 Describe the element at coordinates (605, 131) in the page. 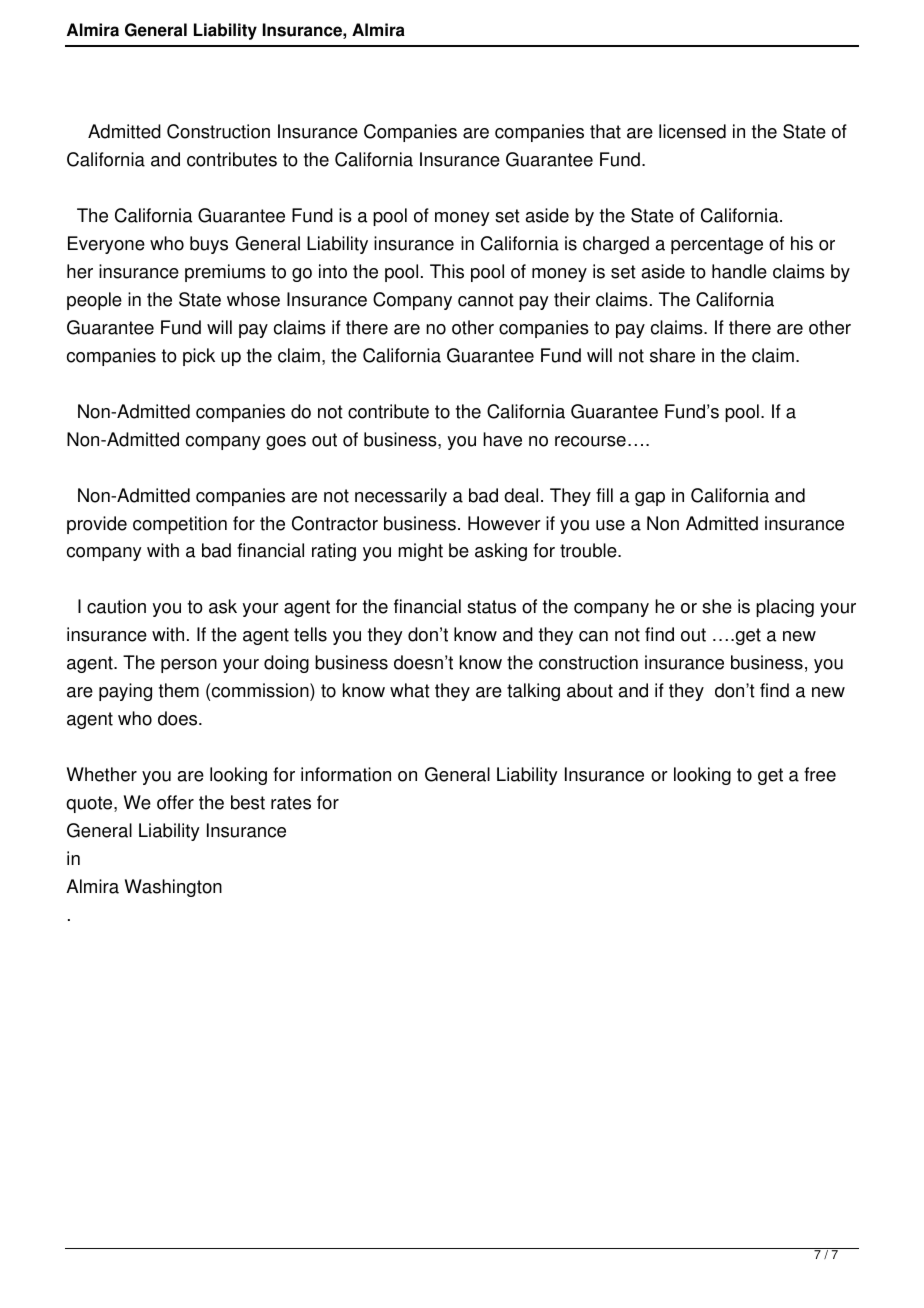

I see `that` at that location.
